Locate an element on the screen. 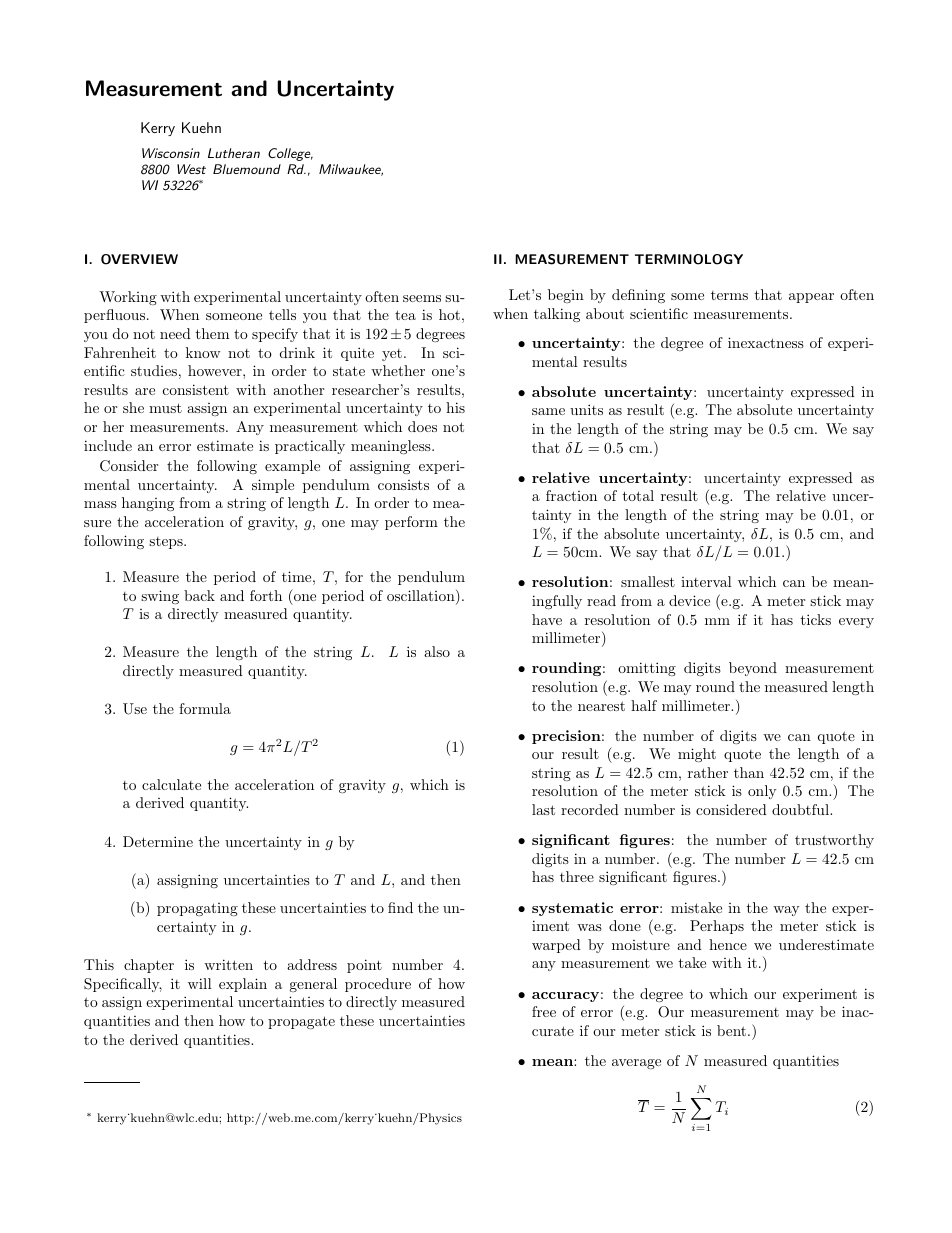 This screenshot has width=952, height=1233. consists is located at coordinates (403, 485).
